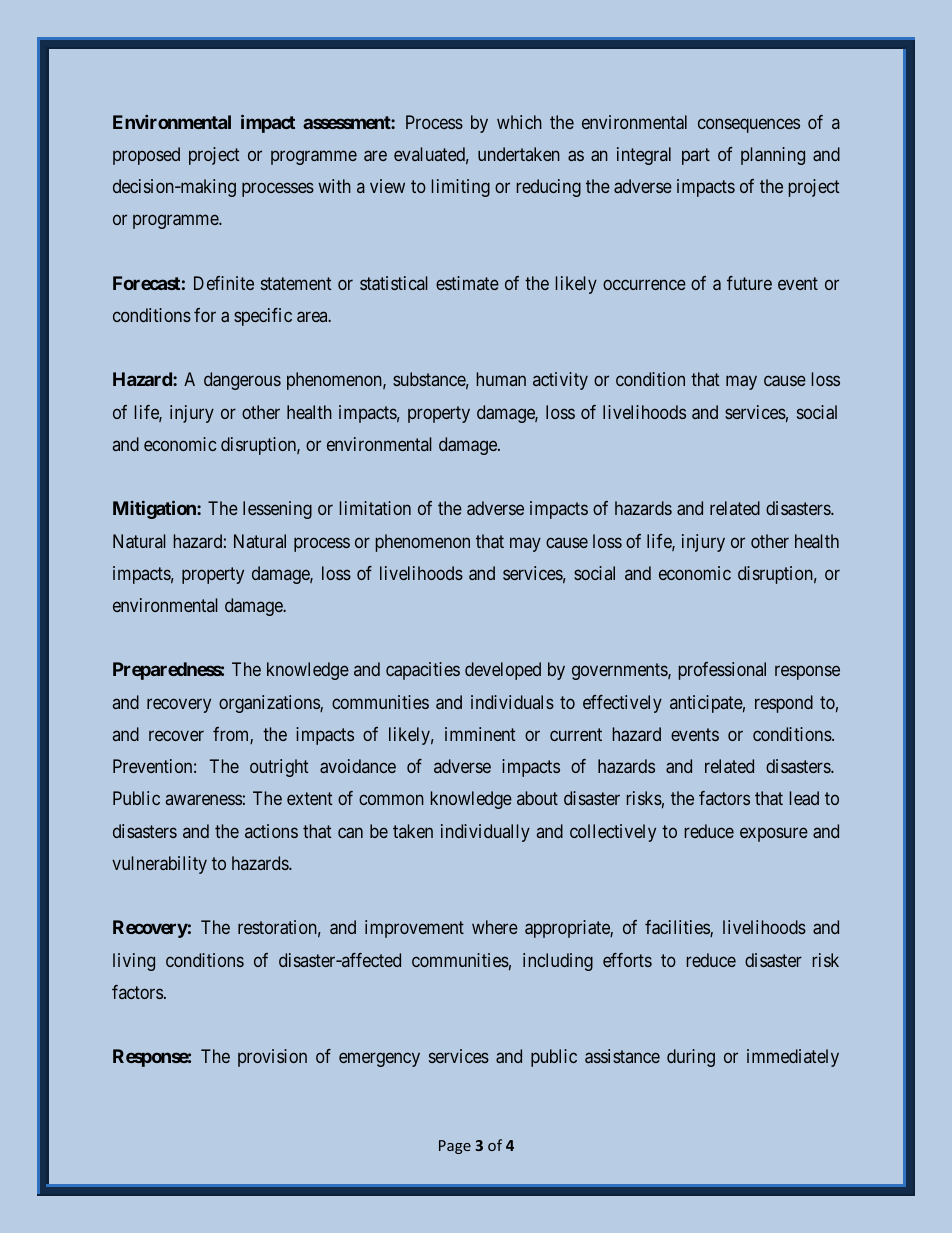 The height and width of the screenshot is (1233, 952). What do you see at coordinates (455, 1147) in the screenshot?
I see `Page` at bounding box center [455, 1147].
